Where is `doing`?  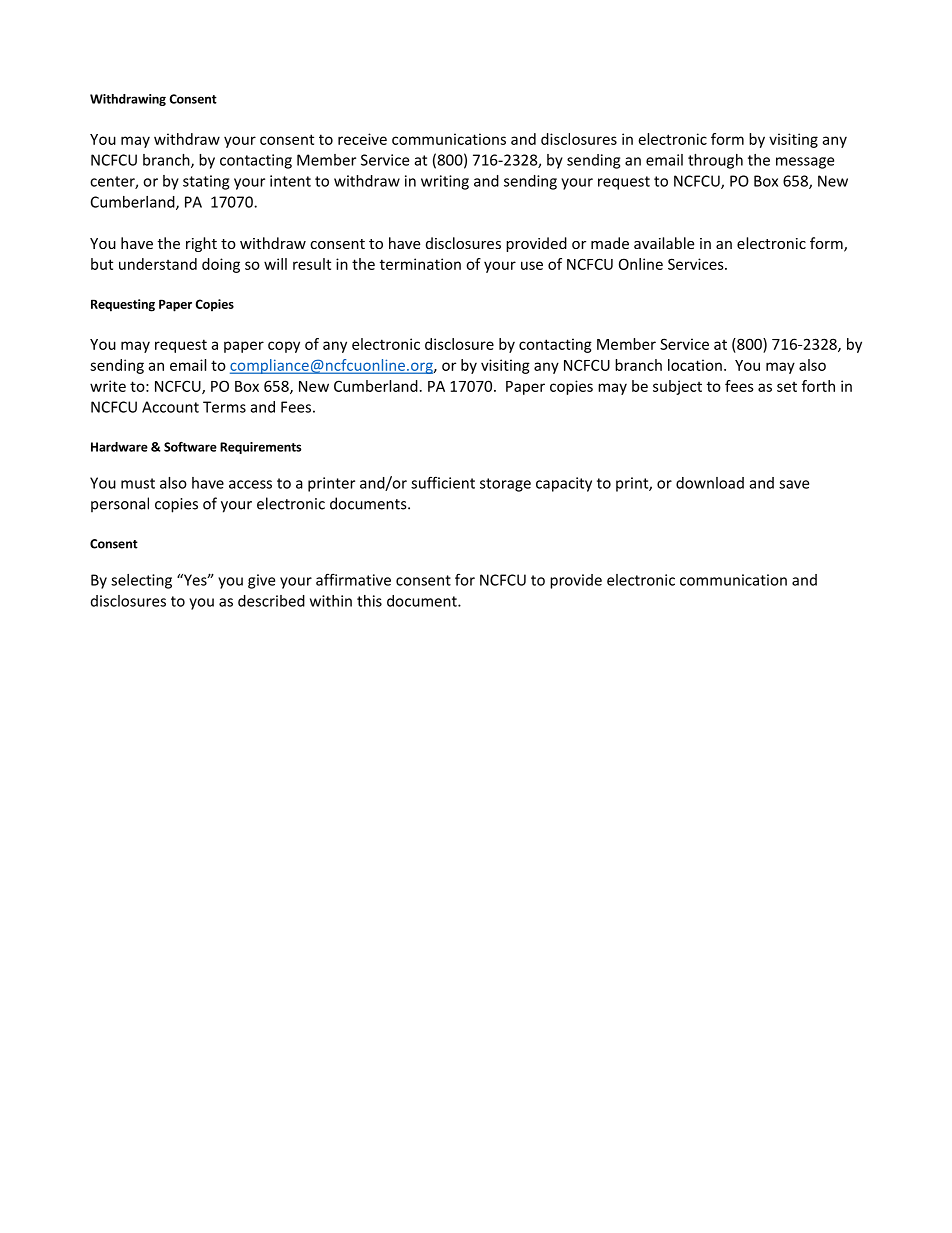 doing is located at coordinates (221, 265).
